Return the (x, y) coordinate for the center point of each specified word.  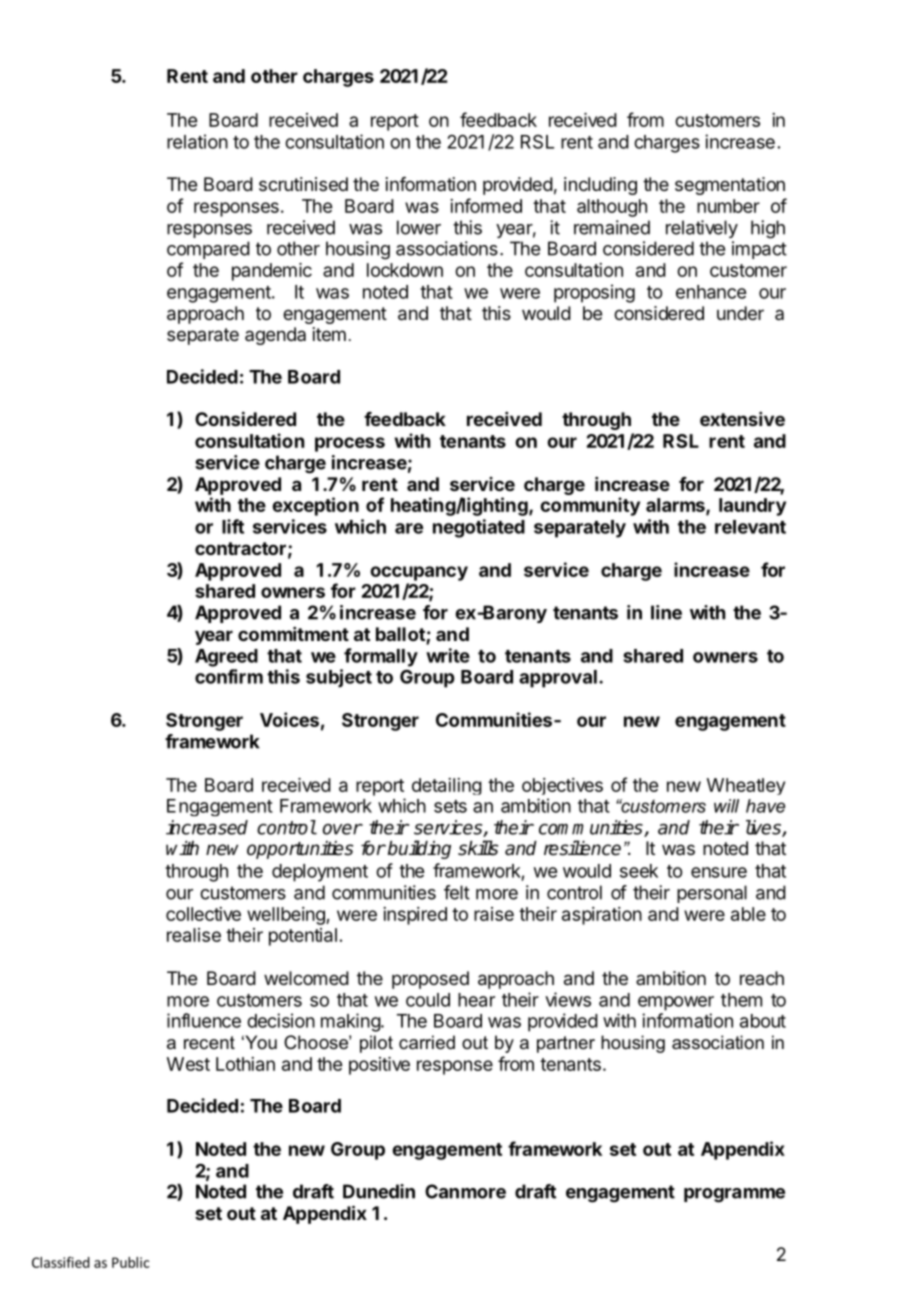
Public (131, 1262)
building (419, 849)
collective (203, 914)
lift (233, 526)
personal (712, 894)
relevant (750, 527)
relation (197, 141)
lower (419, 227)
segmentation (730, 186)
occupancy (419, 573)
